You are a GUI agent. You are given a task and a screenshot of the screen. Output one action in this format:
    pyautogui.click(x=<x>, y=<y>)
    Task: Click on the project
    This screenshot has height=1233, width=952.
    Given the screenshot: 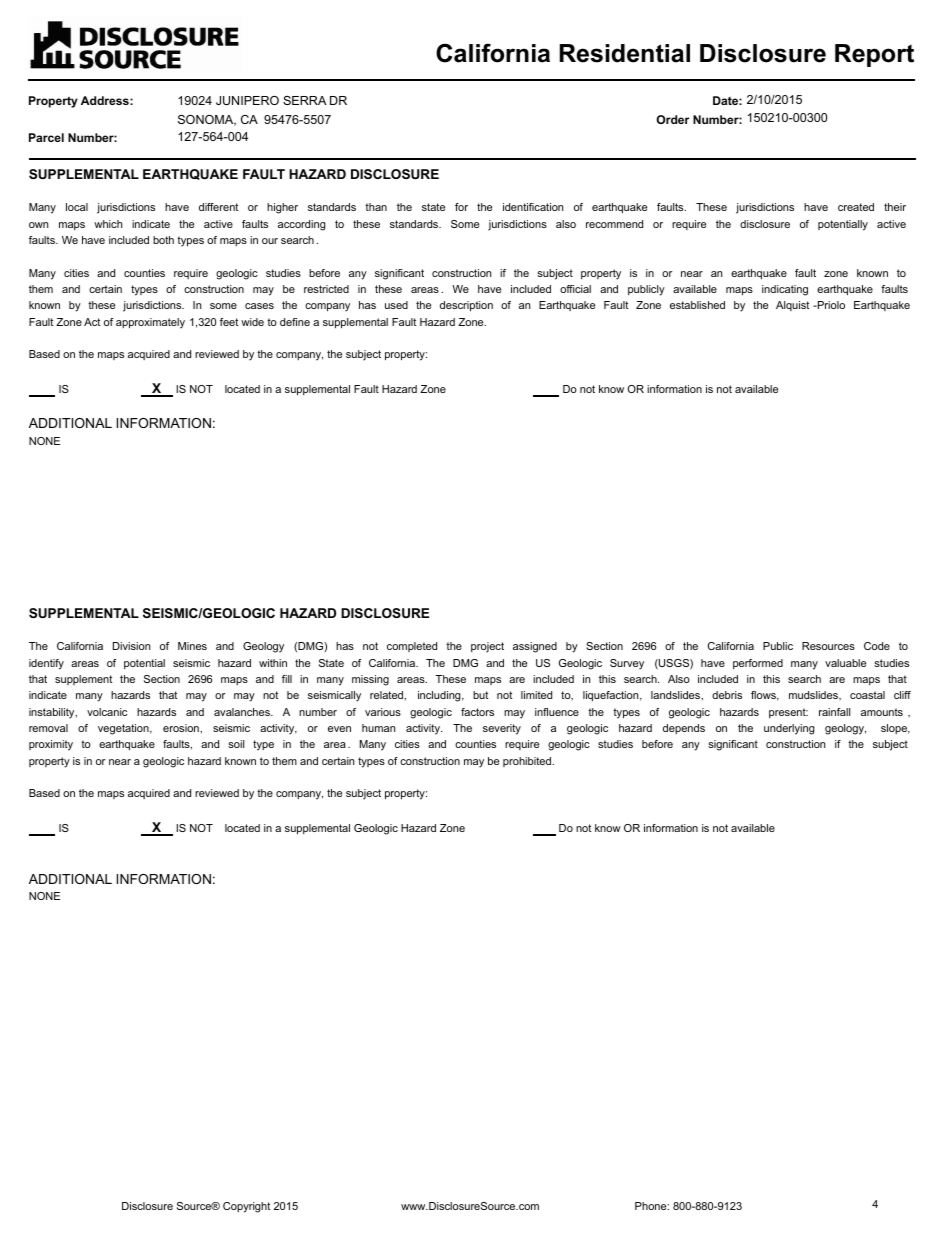 What is the action you would take?
    pyautogui.click(x=487, y=647)
